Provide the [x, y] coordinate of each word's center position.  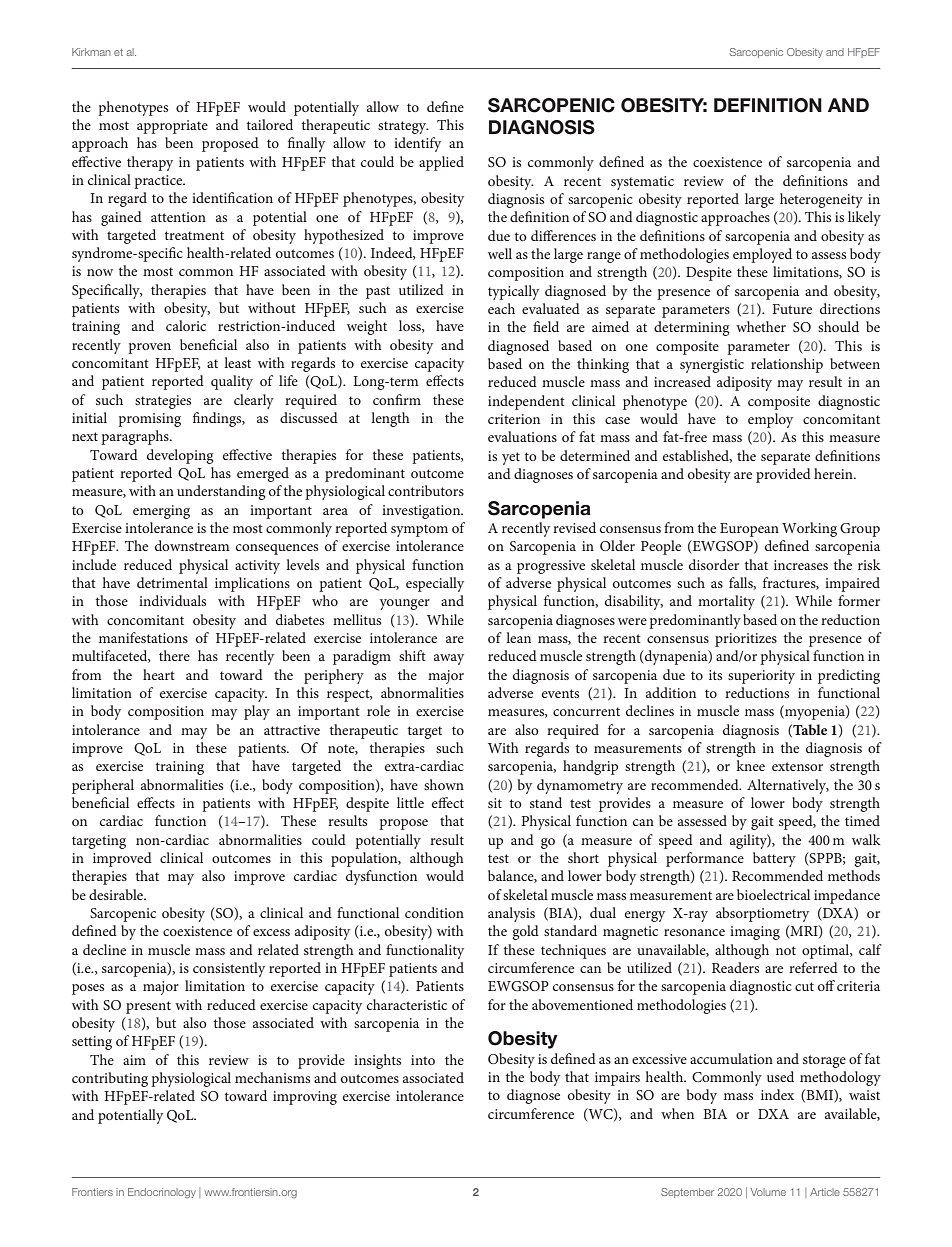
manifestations [143, 637]
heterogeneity [821, 200]
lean [518, 637]
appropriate [172, 127]
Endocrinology [162, 1193]
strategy [403, 127]
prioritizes [746, 640]
